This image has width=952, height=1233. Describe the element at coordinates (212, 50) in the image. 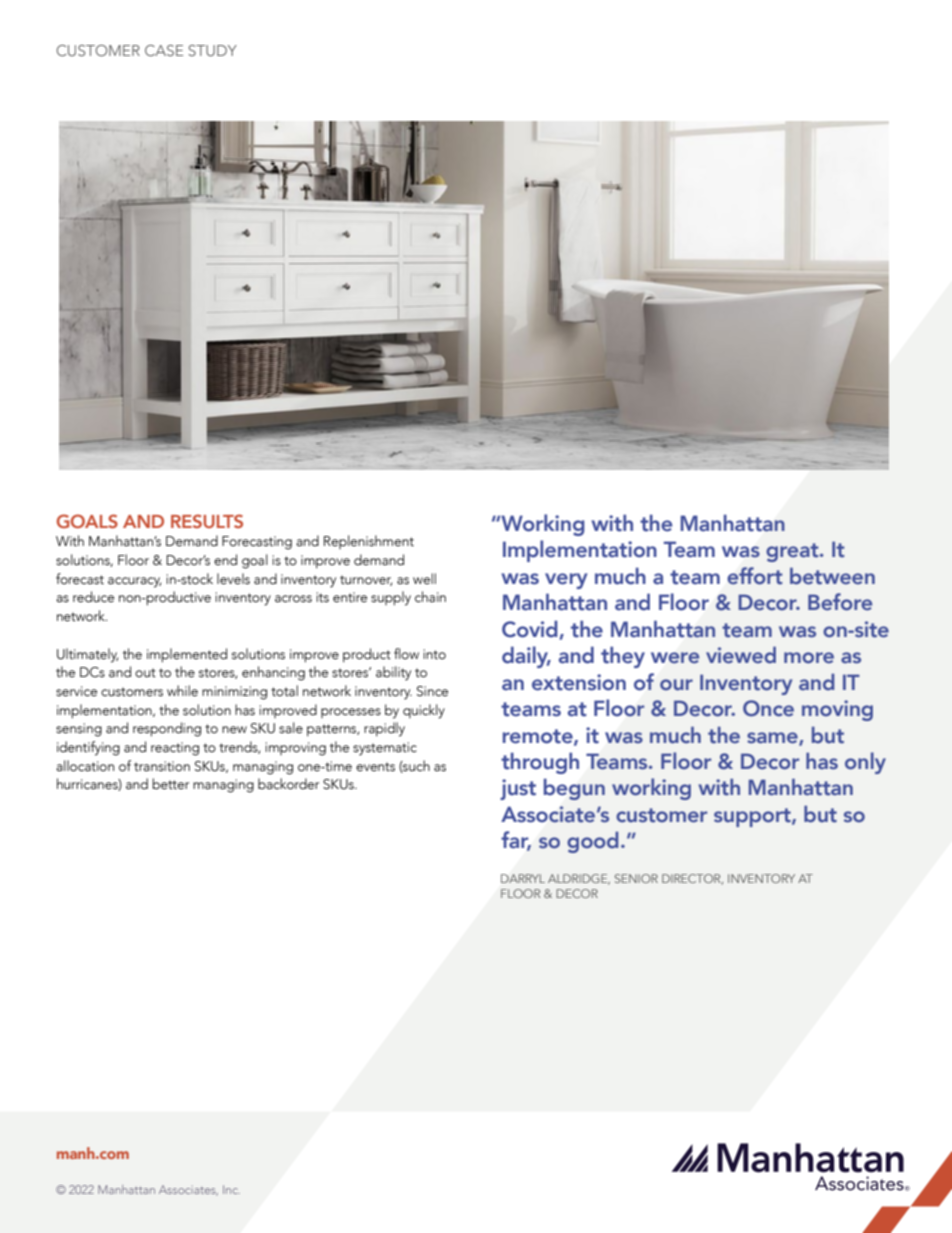

I see `STUDY` at that location.
